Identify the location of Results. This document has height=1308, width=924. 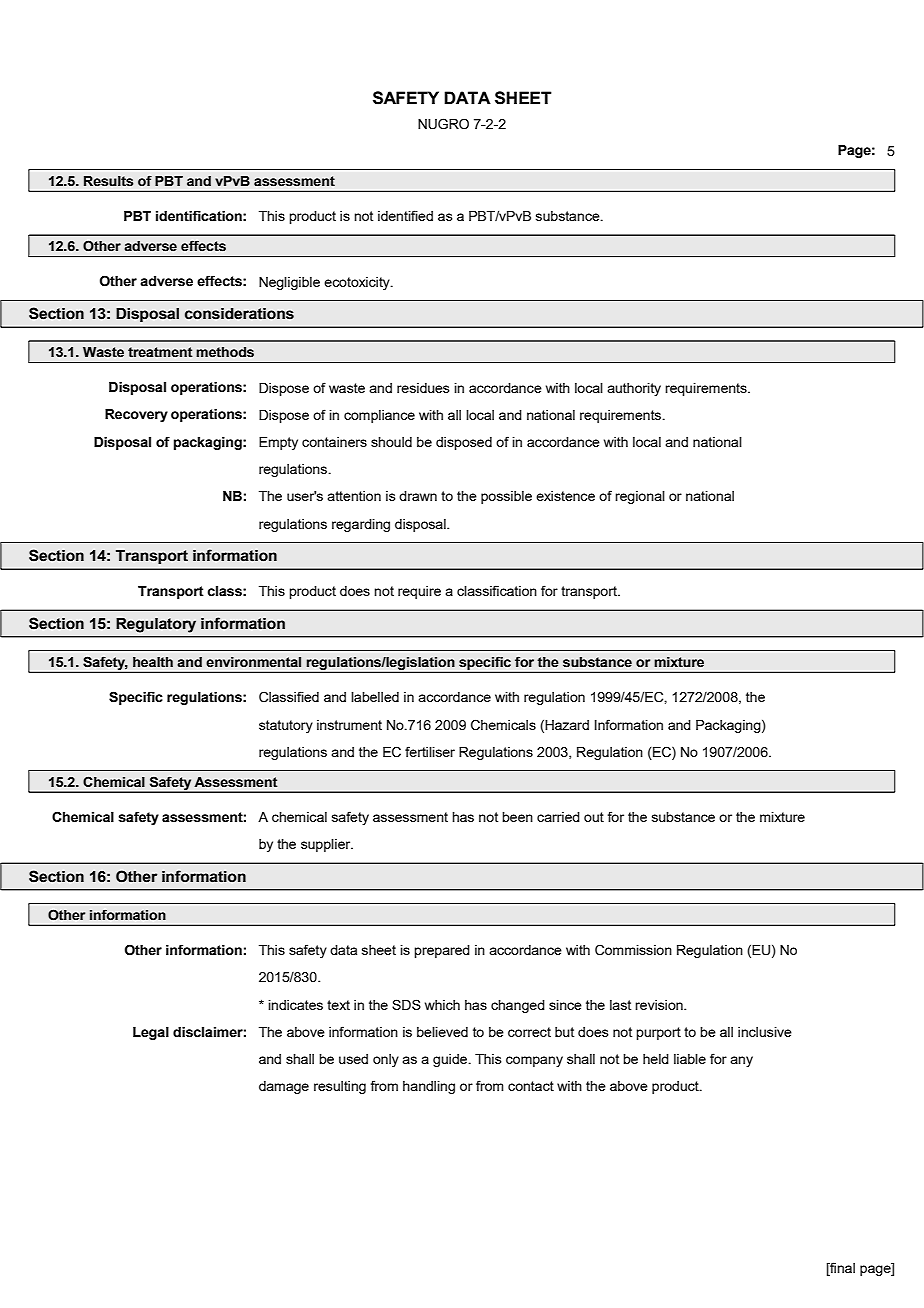
(108, 181).
